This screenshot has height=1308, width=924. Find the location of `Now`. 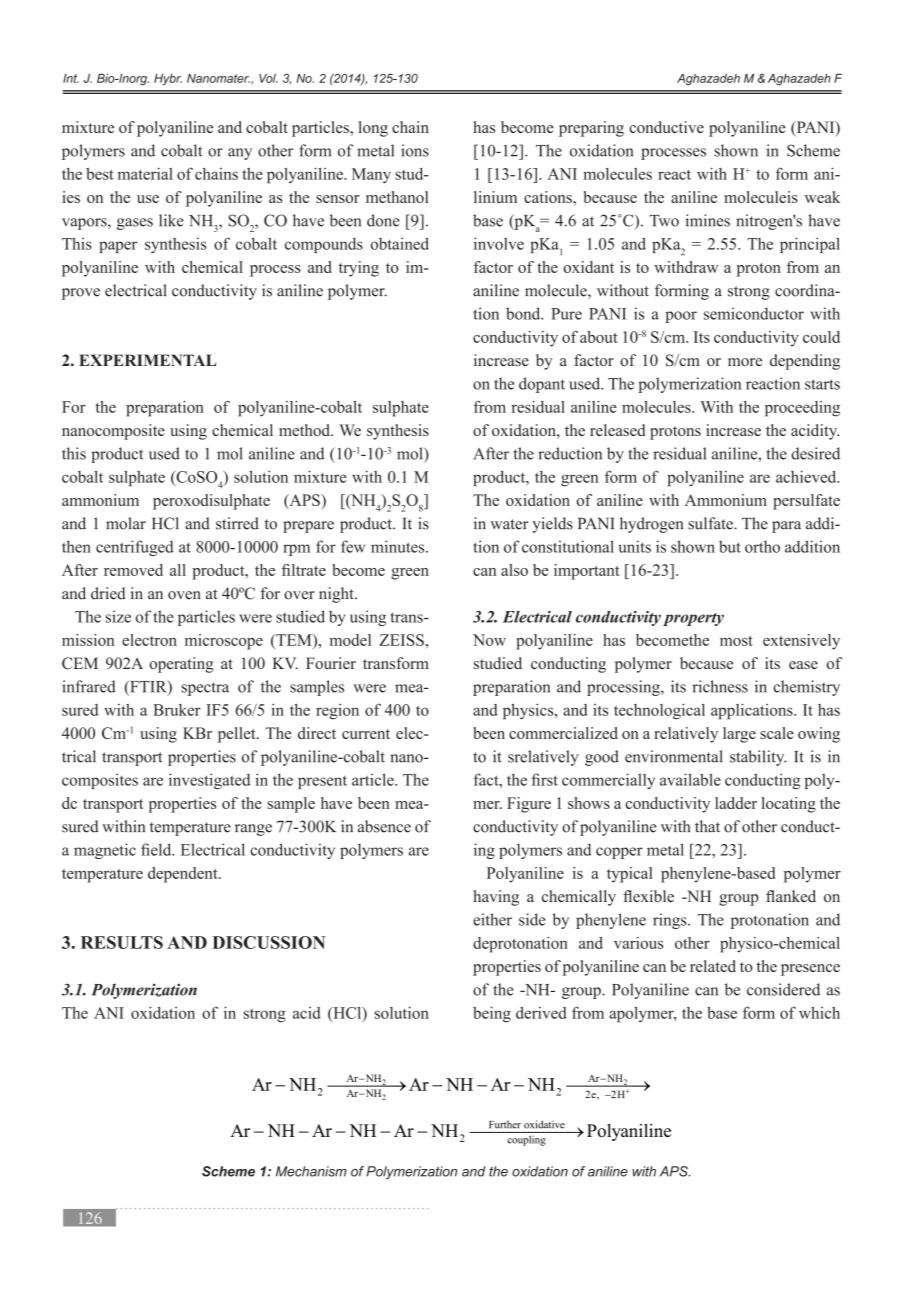

Now is located at coordinates (489, 640).
